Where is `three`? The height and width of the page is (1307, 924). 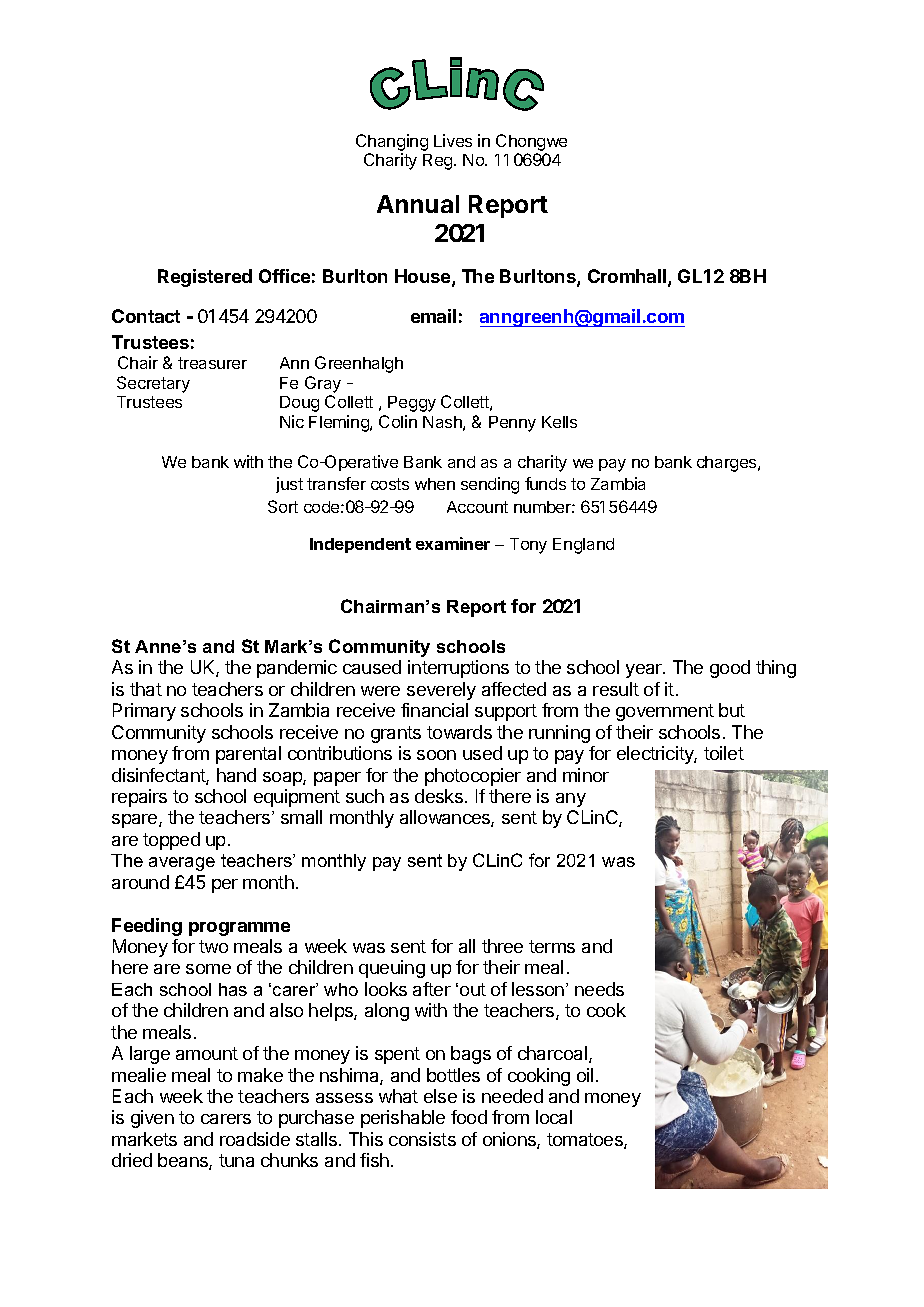 three is located at coordinates (502, 946).
